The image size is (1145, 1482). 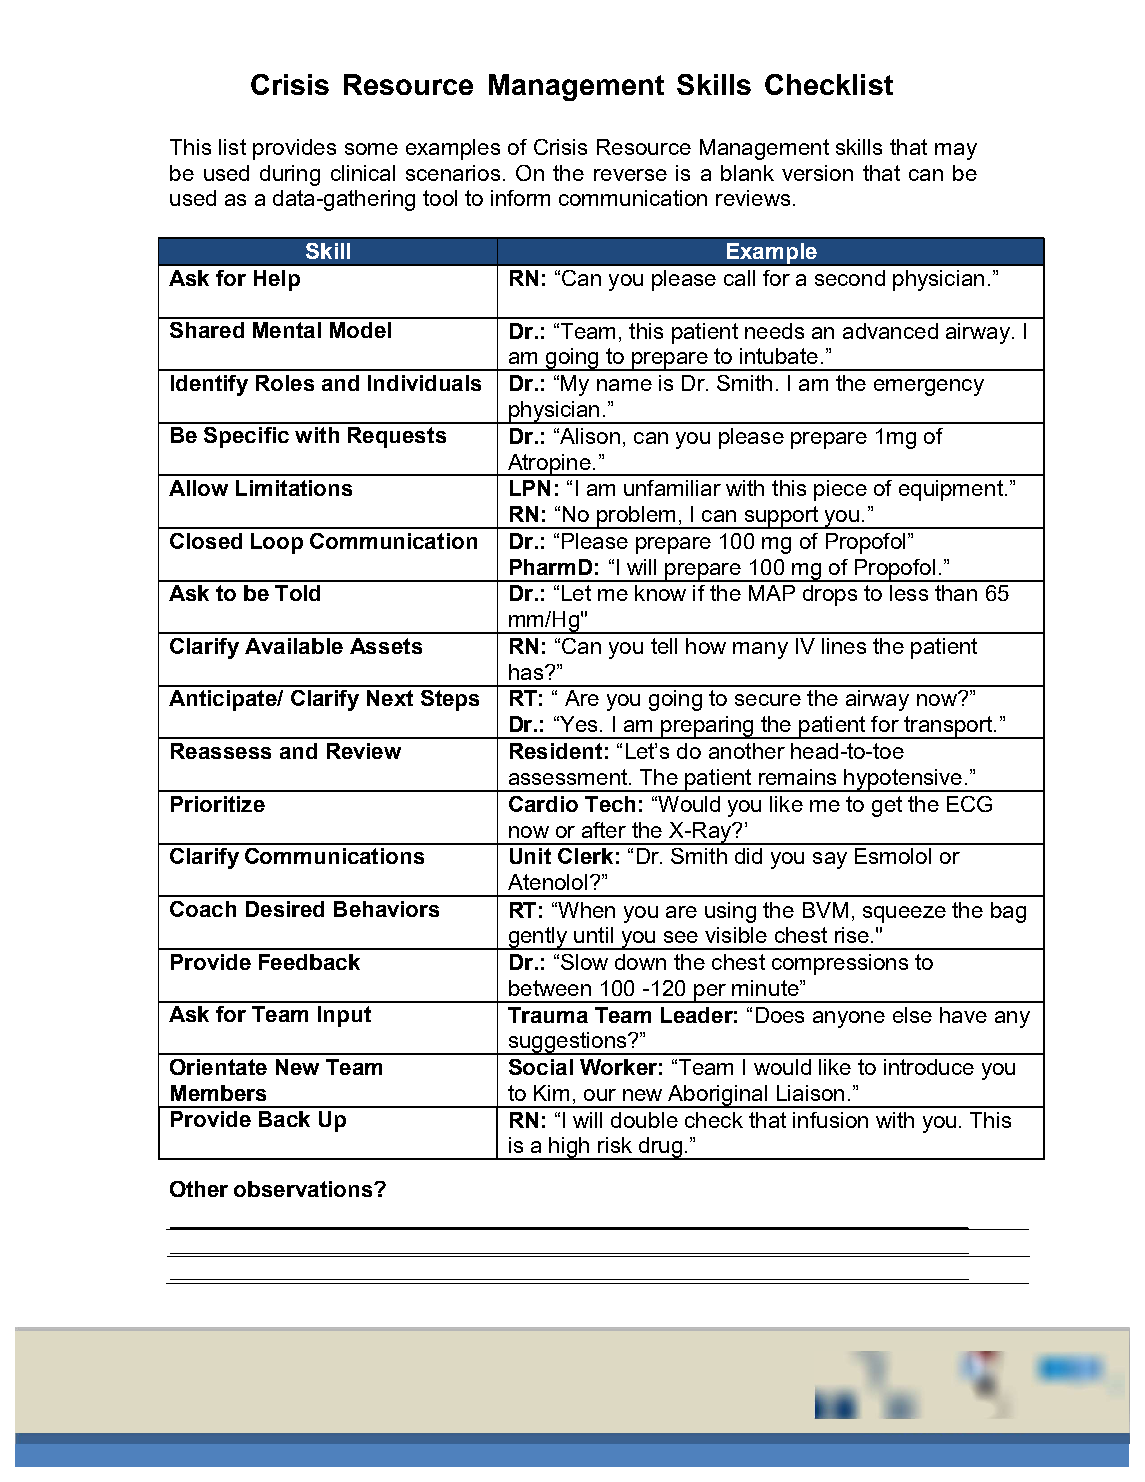 What do you see at coordinates (569, 777) in the image?
I see `assessment` at bounding box center [569, 777].
